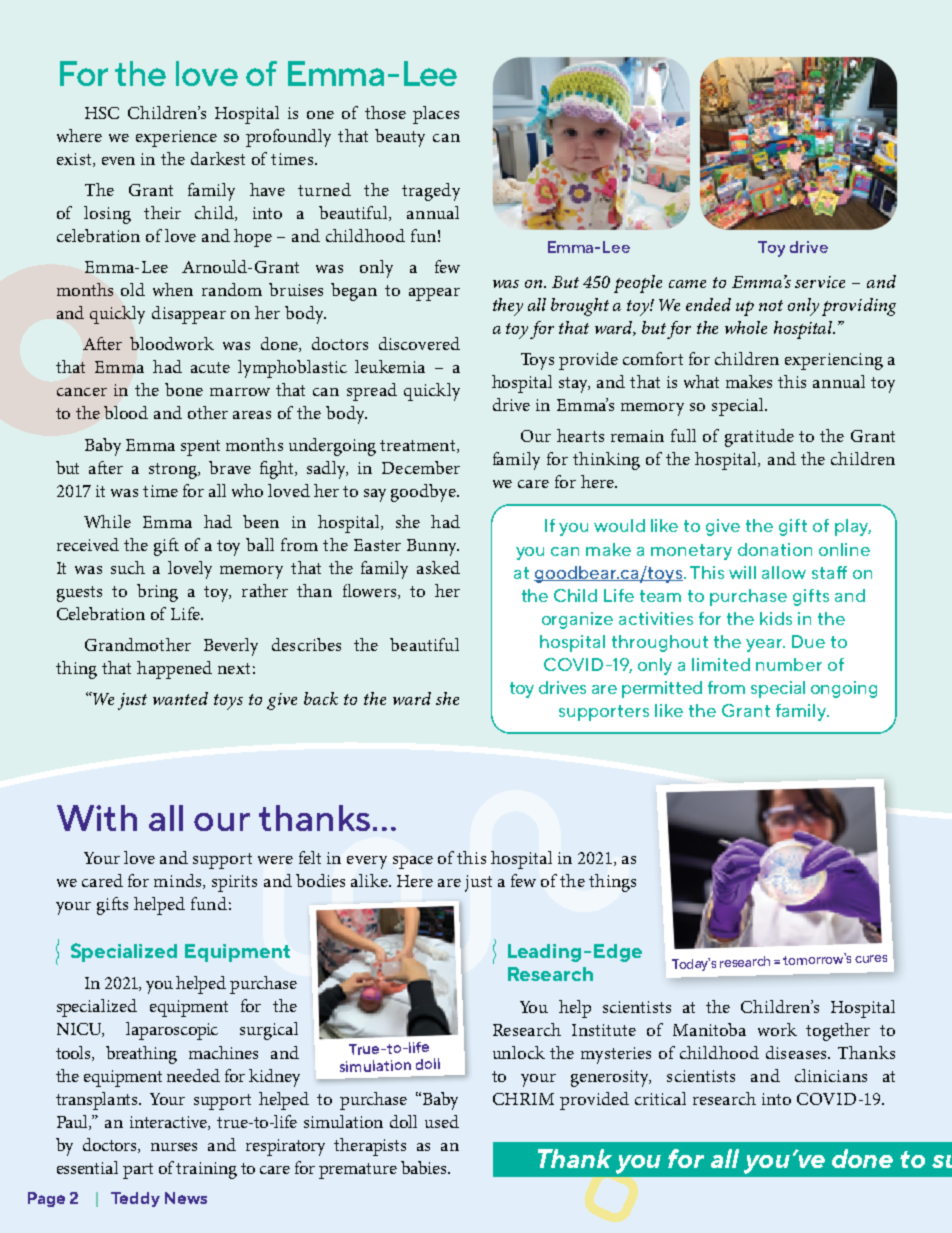 The height and width of the image is (1233, 952). What do you see at coordinates (820, 282) in the image?
I see `service` at bounding box center [820, 282].
